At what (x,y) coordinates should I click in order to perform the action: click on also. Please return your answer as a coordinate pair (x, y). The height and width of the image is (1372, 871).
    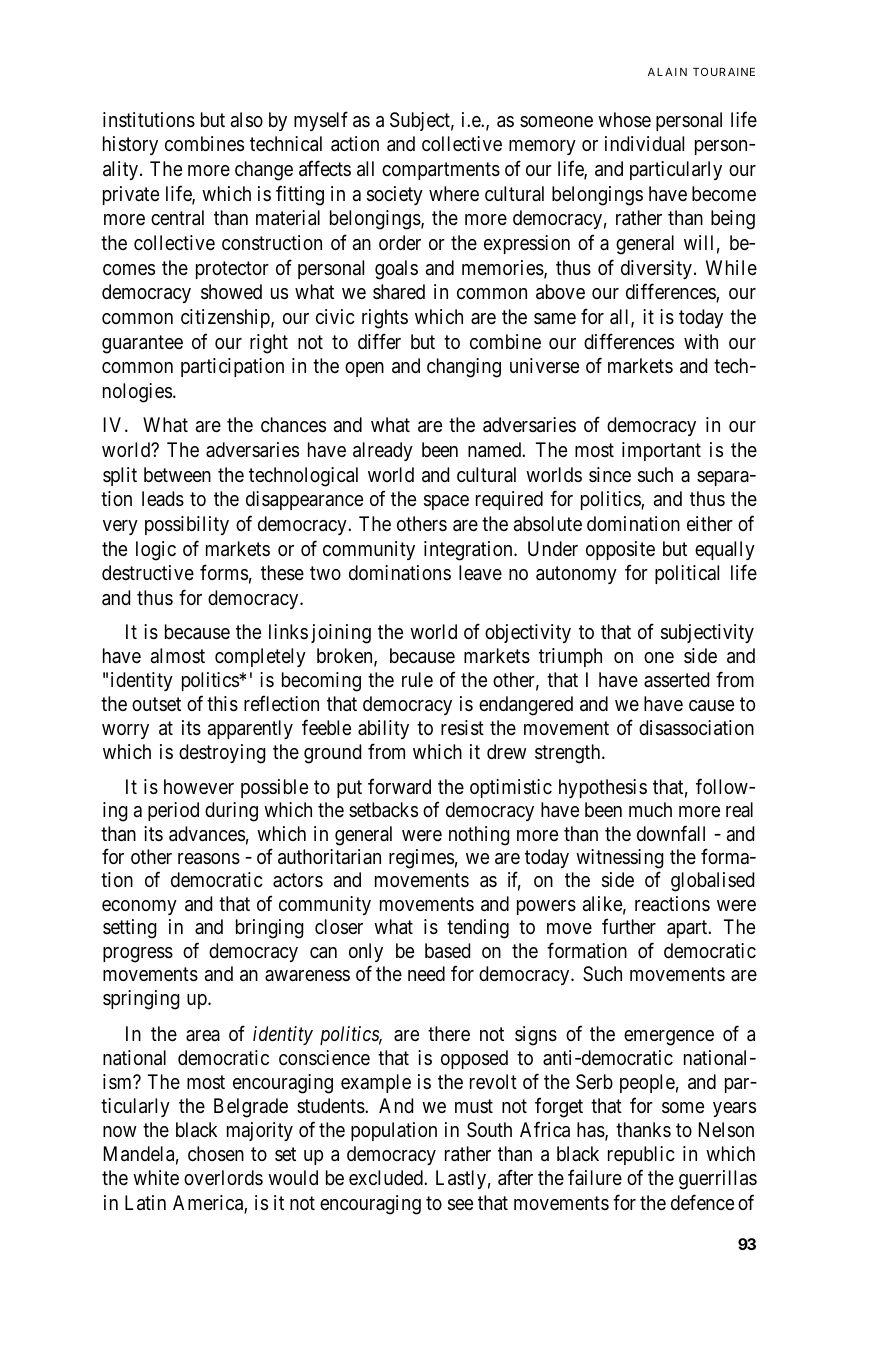
    Looking at the image, I should click on (247, 120).
